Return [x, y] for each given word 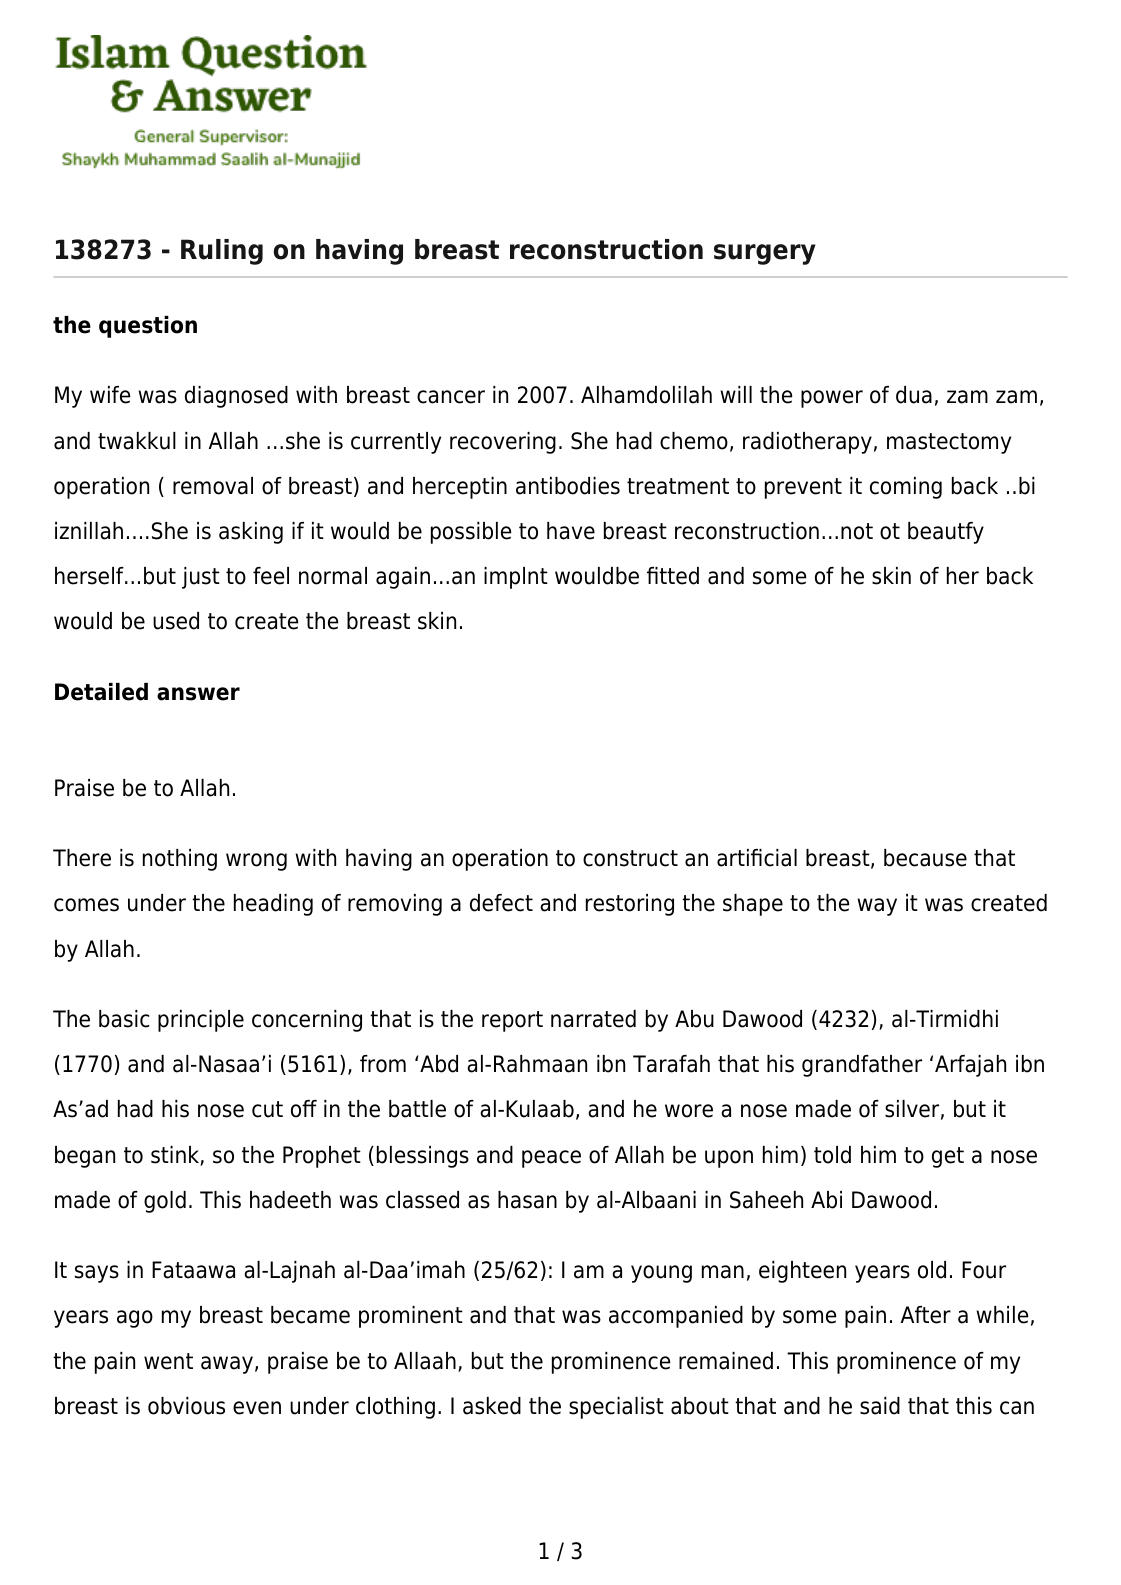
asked [492, 1406]
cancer [451, 397]
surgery [765, 254]
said [880, 1406]
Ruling [222, 252]
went [168, 1361]
